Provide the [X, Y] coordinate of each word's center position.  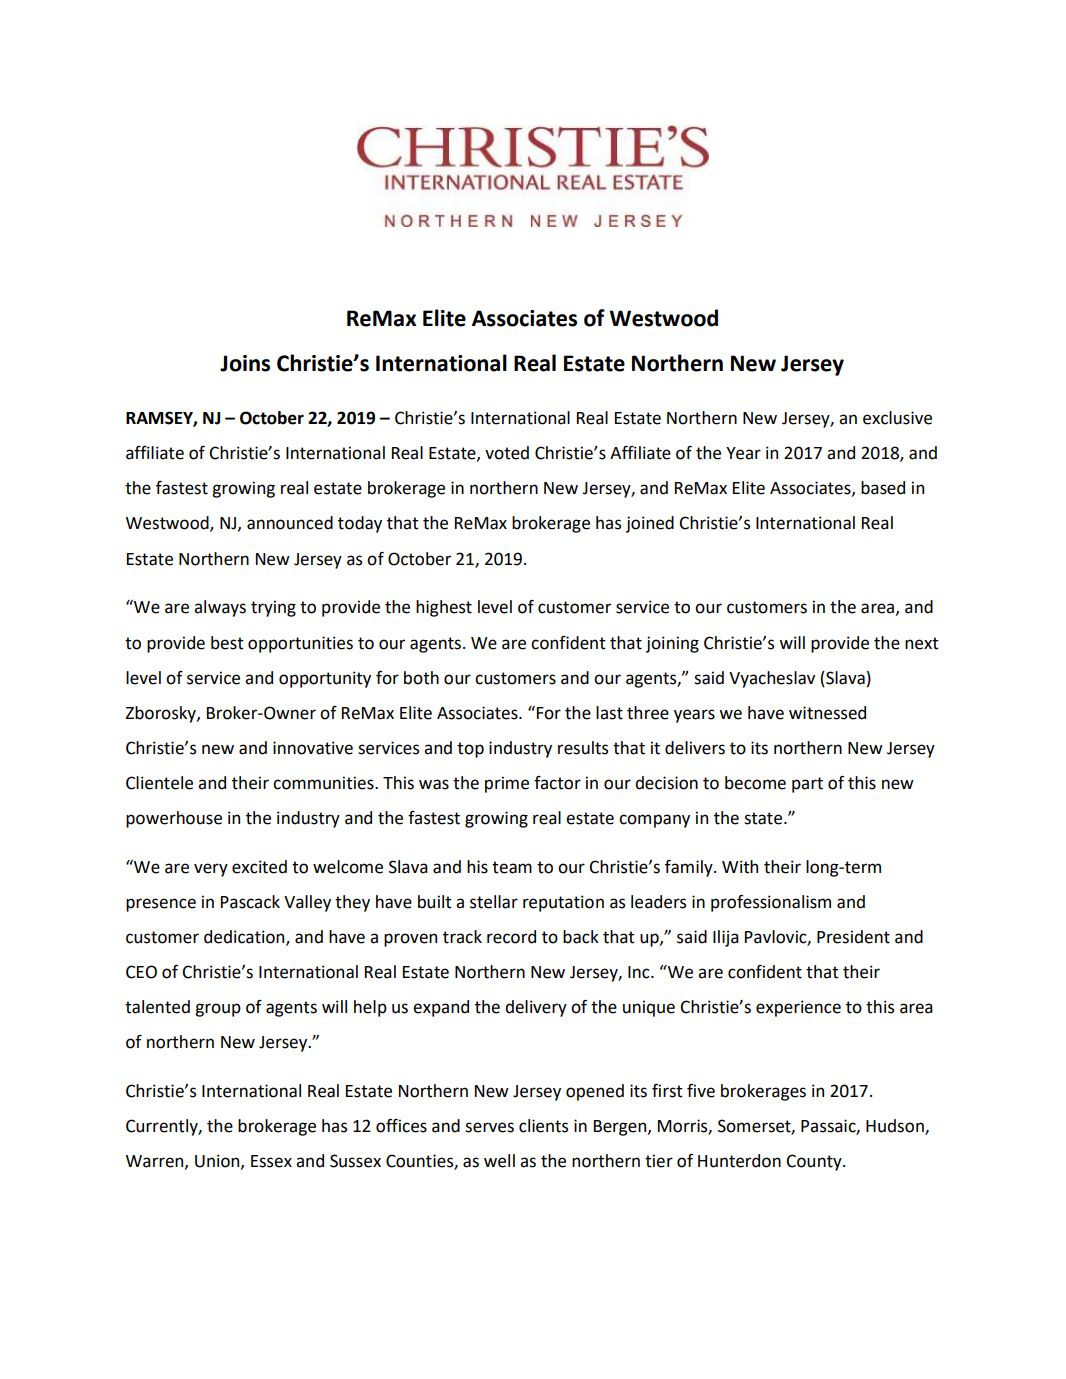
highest [444, 608]
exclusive [897, 418]
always [220, 608]
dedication [245, 938]
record [511, 937]
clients [543, 1126]
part [807, 785]
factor [557, 783]
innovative [313, 748]
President [853, 937]
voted [507, 453]
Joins [245, 363]
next [922, 643]
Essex [271, 1161]
